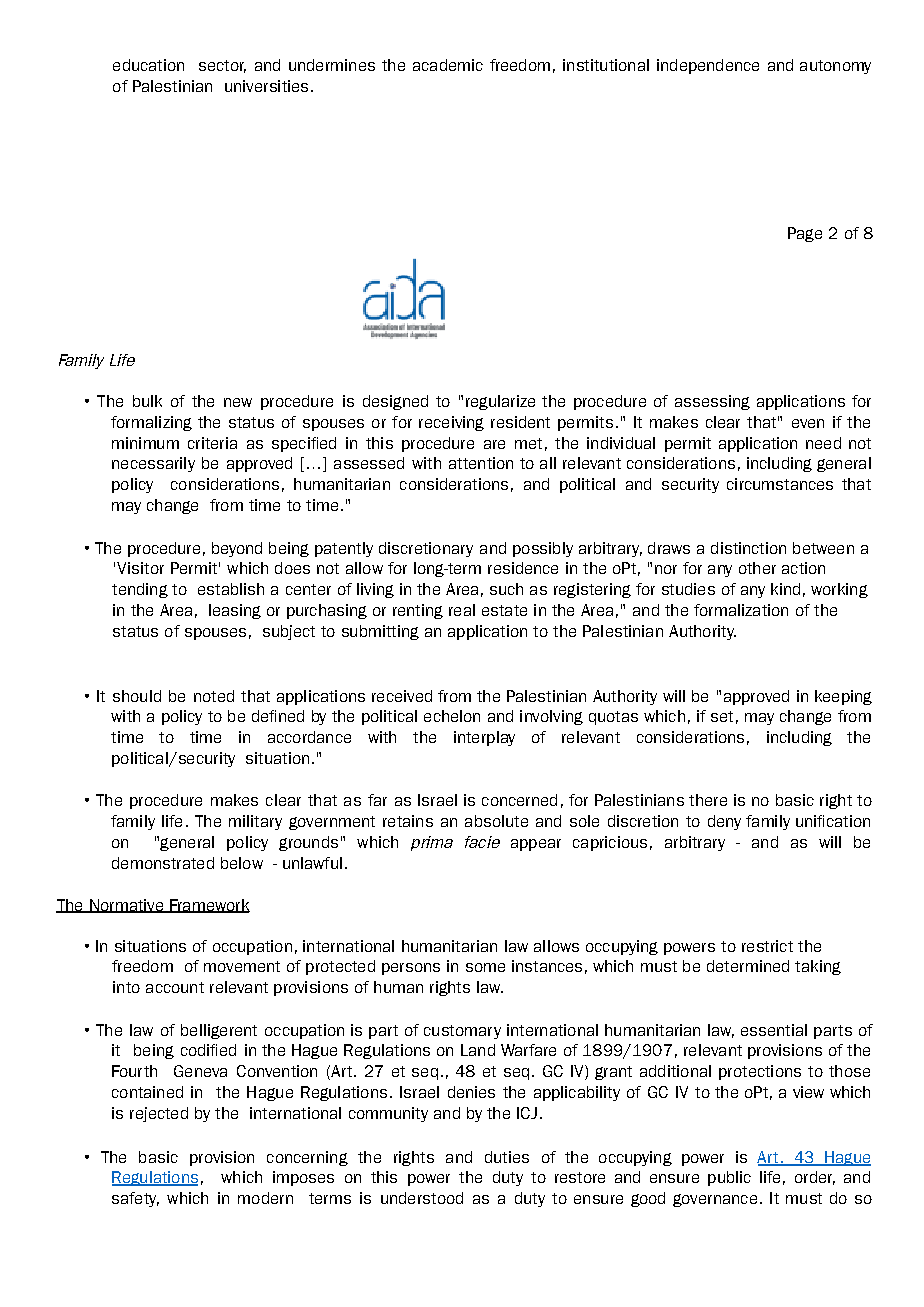 The image size is (924, 1307). What do you see at coordinates (722, 716) in the image?
I see `set` at bounding box center [722, 716].
